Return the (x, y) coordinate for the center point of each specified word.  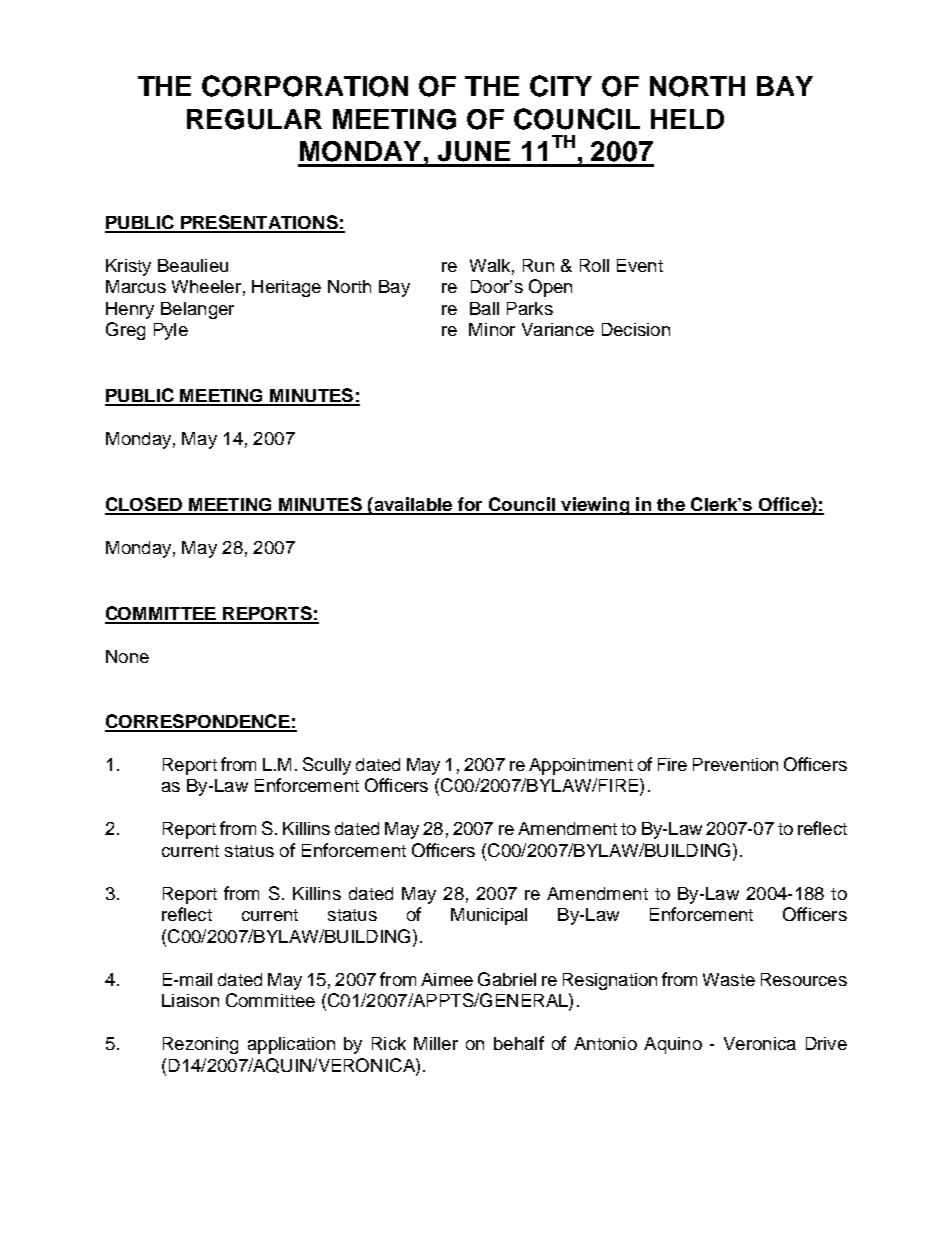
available (413, 505)
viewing (595, 506)
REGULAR (254, 119)
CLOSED (145, 505)
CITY (561, 86)
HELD (687, 119)
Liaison (190, 1000)
